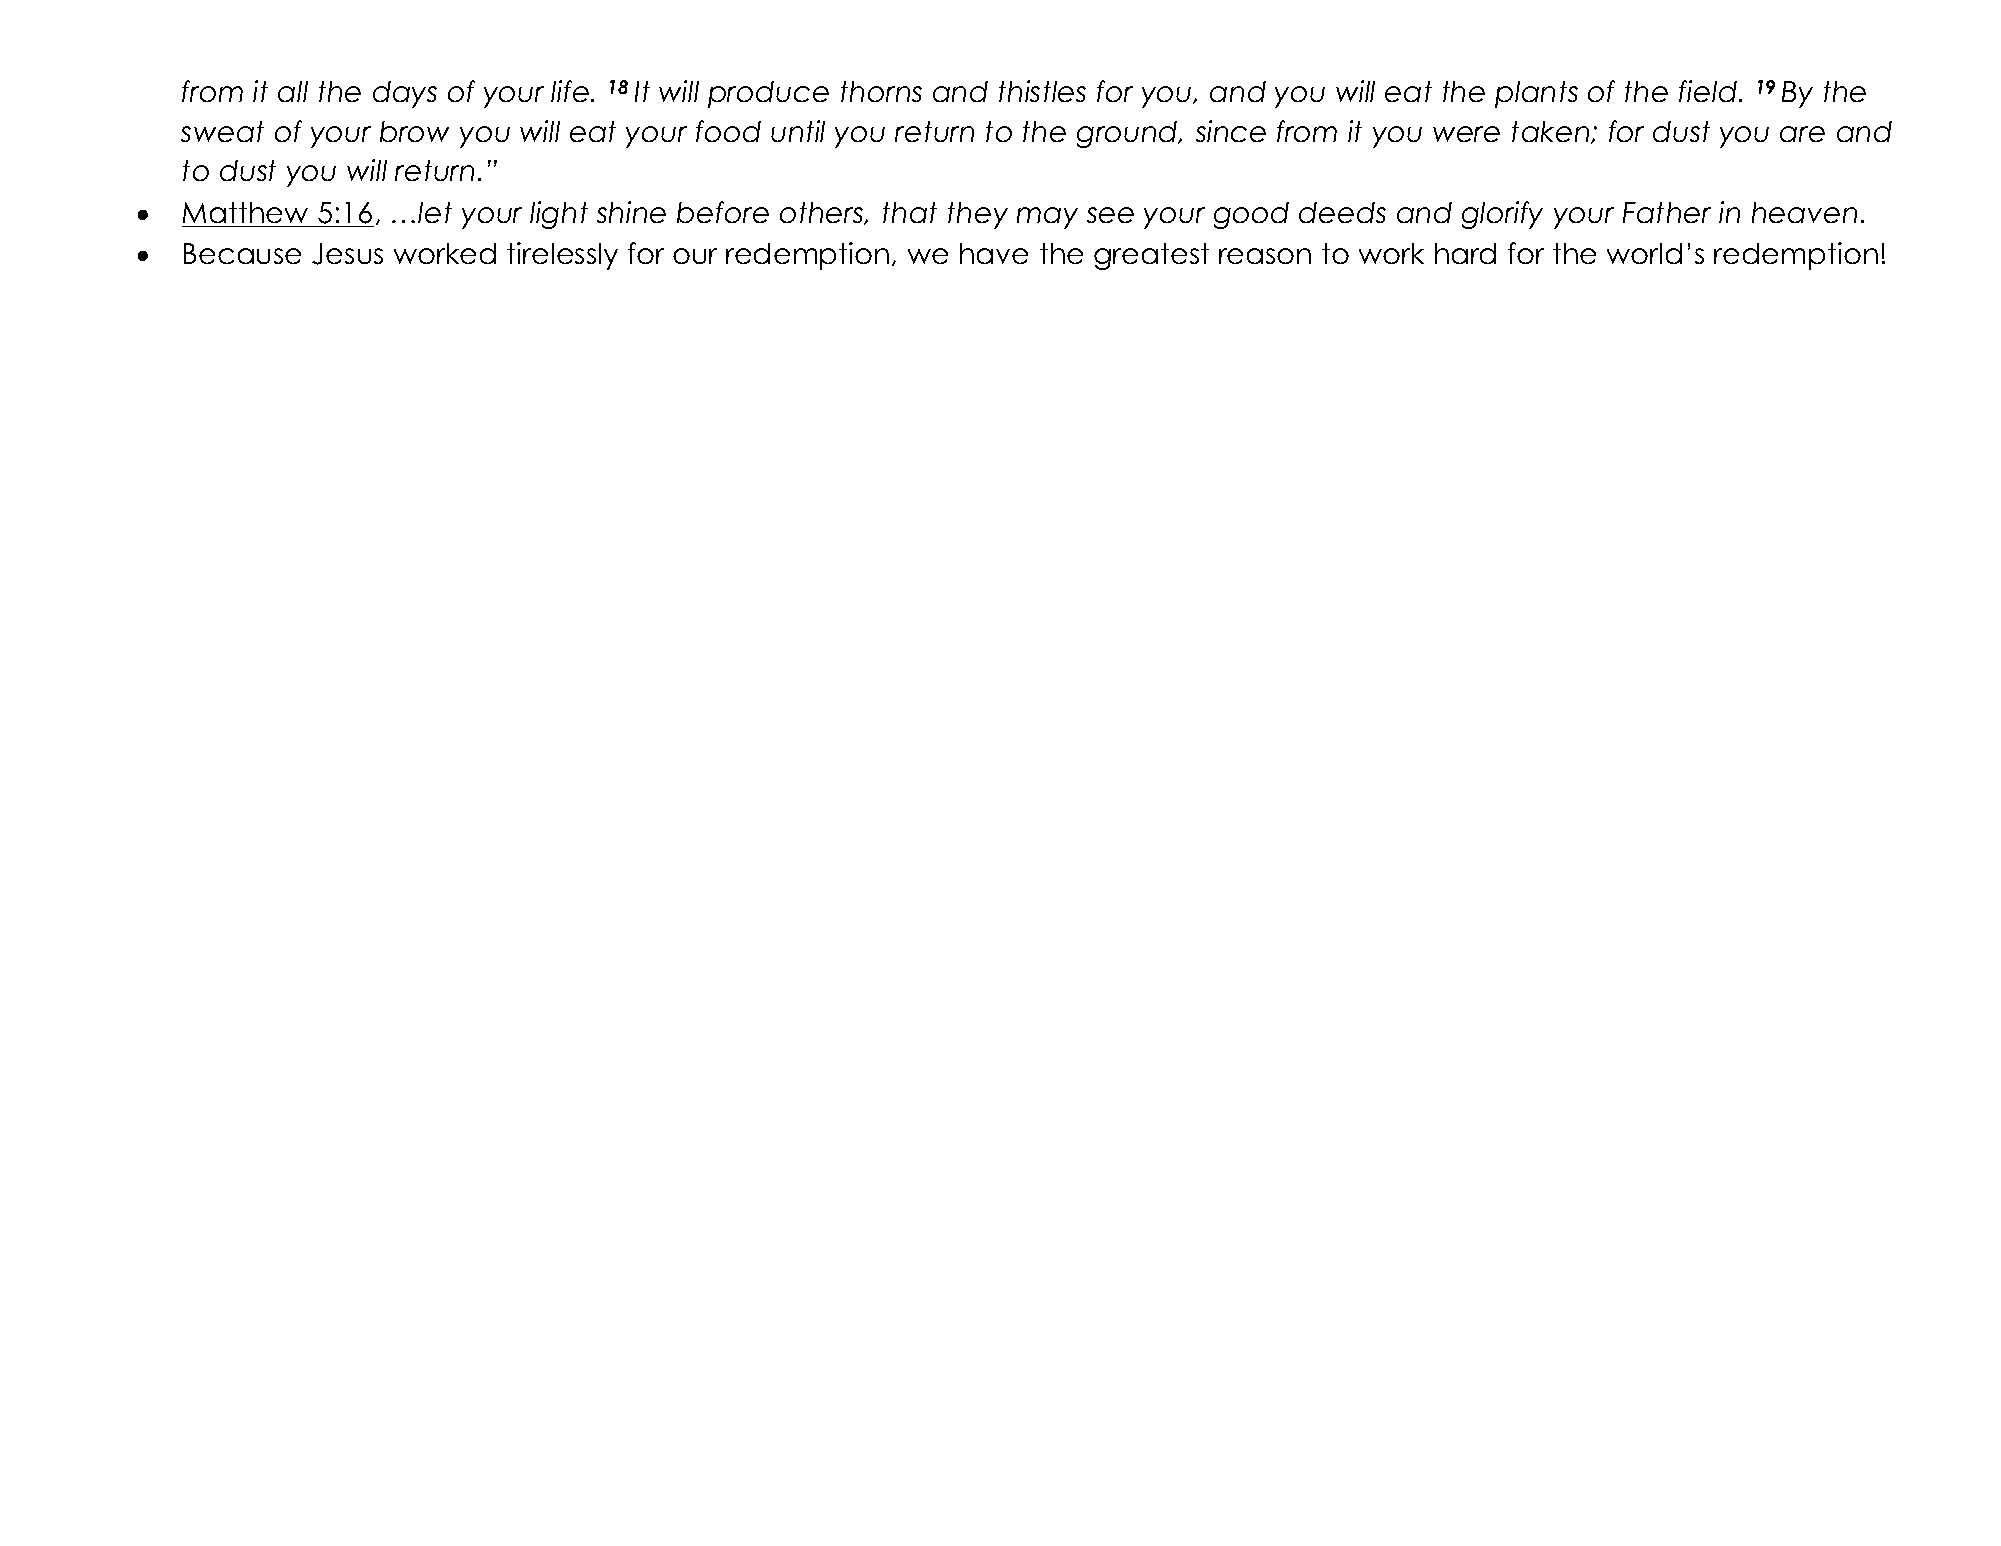 The image size is (2001, 1546). What do you see at coordinates (881, 91) in the page?
I see `thorns` at bounding box center [881, 91].
